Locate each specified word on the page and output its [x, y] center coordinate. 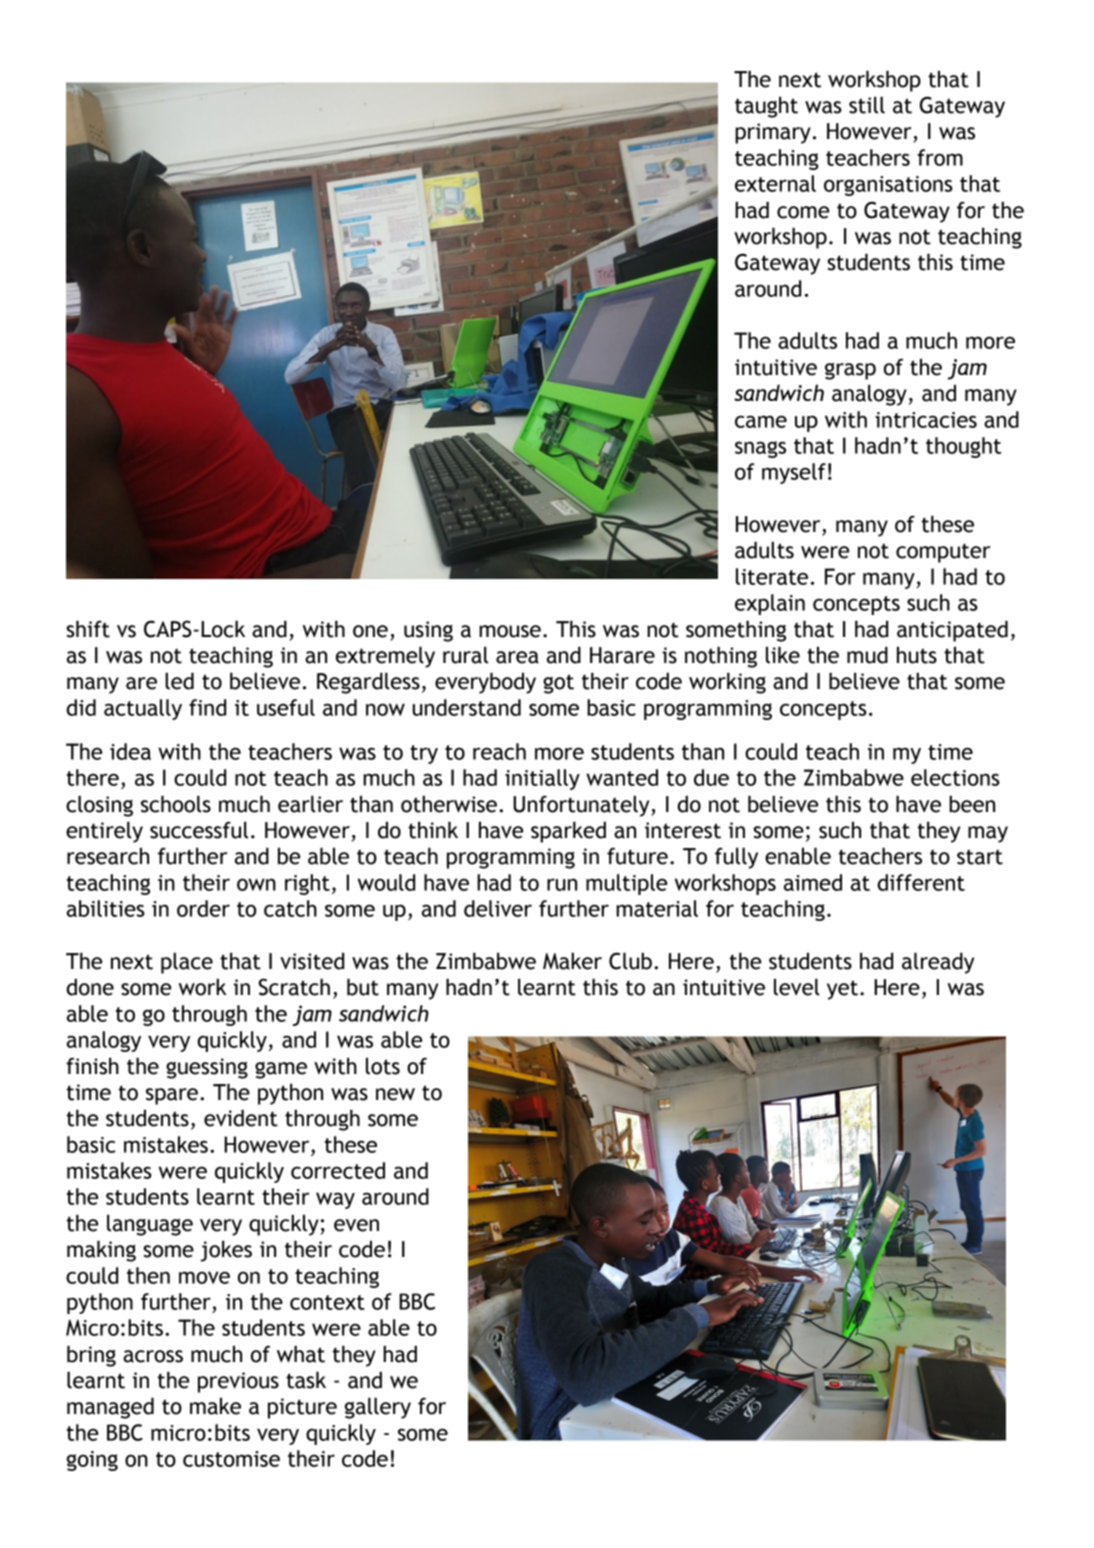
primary [773, 133]
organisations [888, 186]
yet [842, 990]
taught [766, 107]
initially [542, 779]
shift [88, 629]
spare [172, 1096]
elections [955, 777]
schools [176, 804]
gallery [378, 1408]
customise [231, 1459]
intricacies [926, 420]
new [395, 1094]
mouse [510, 631]
